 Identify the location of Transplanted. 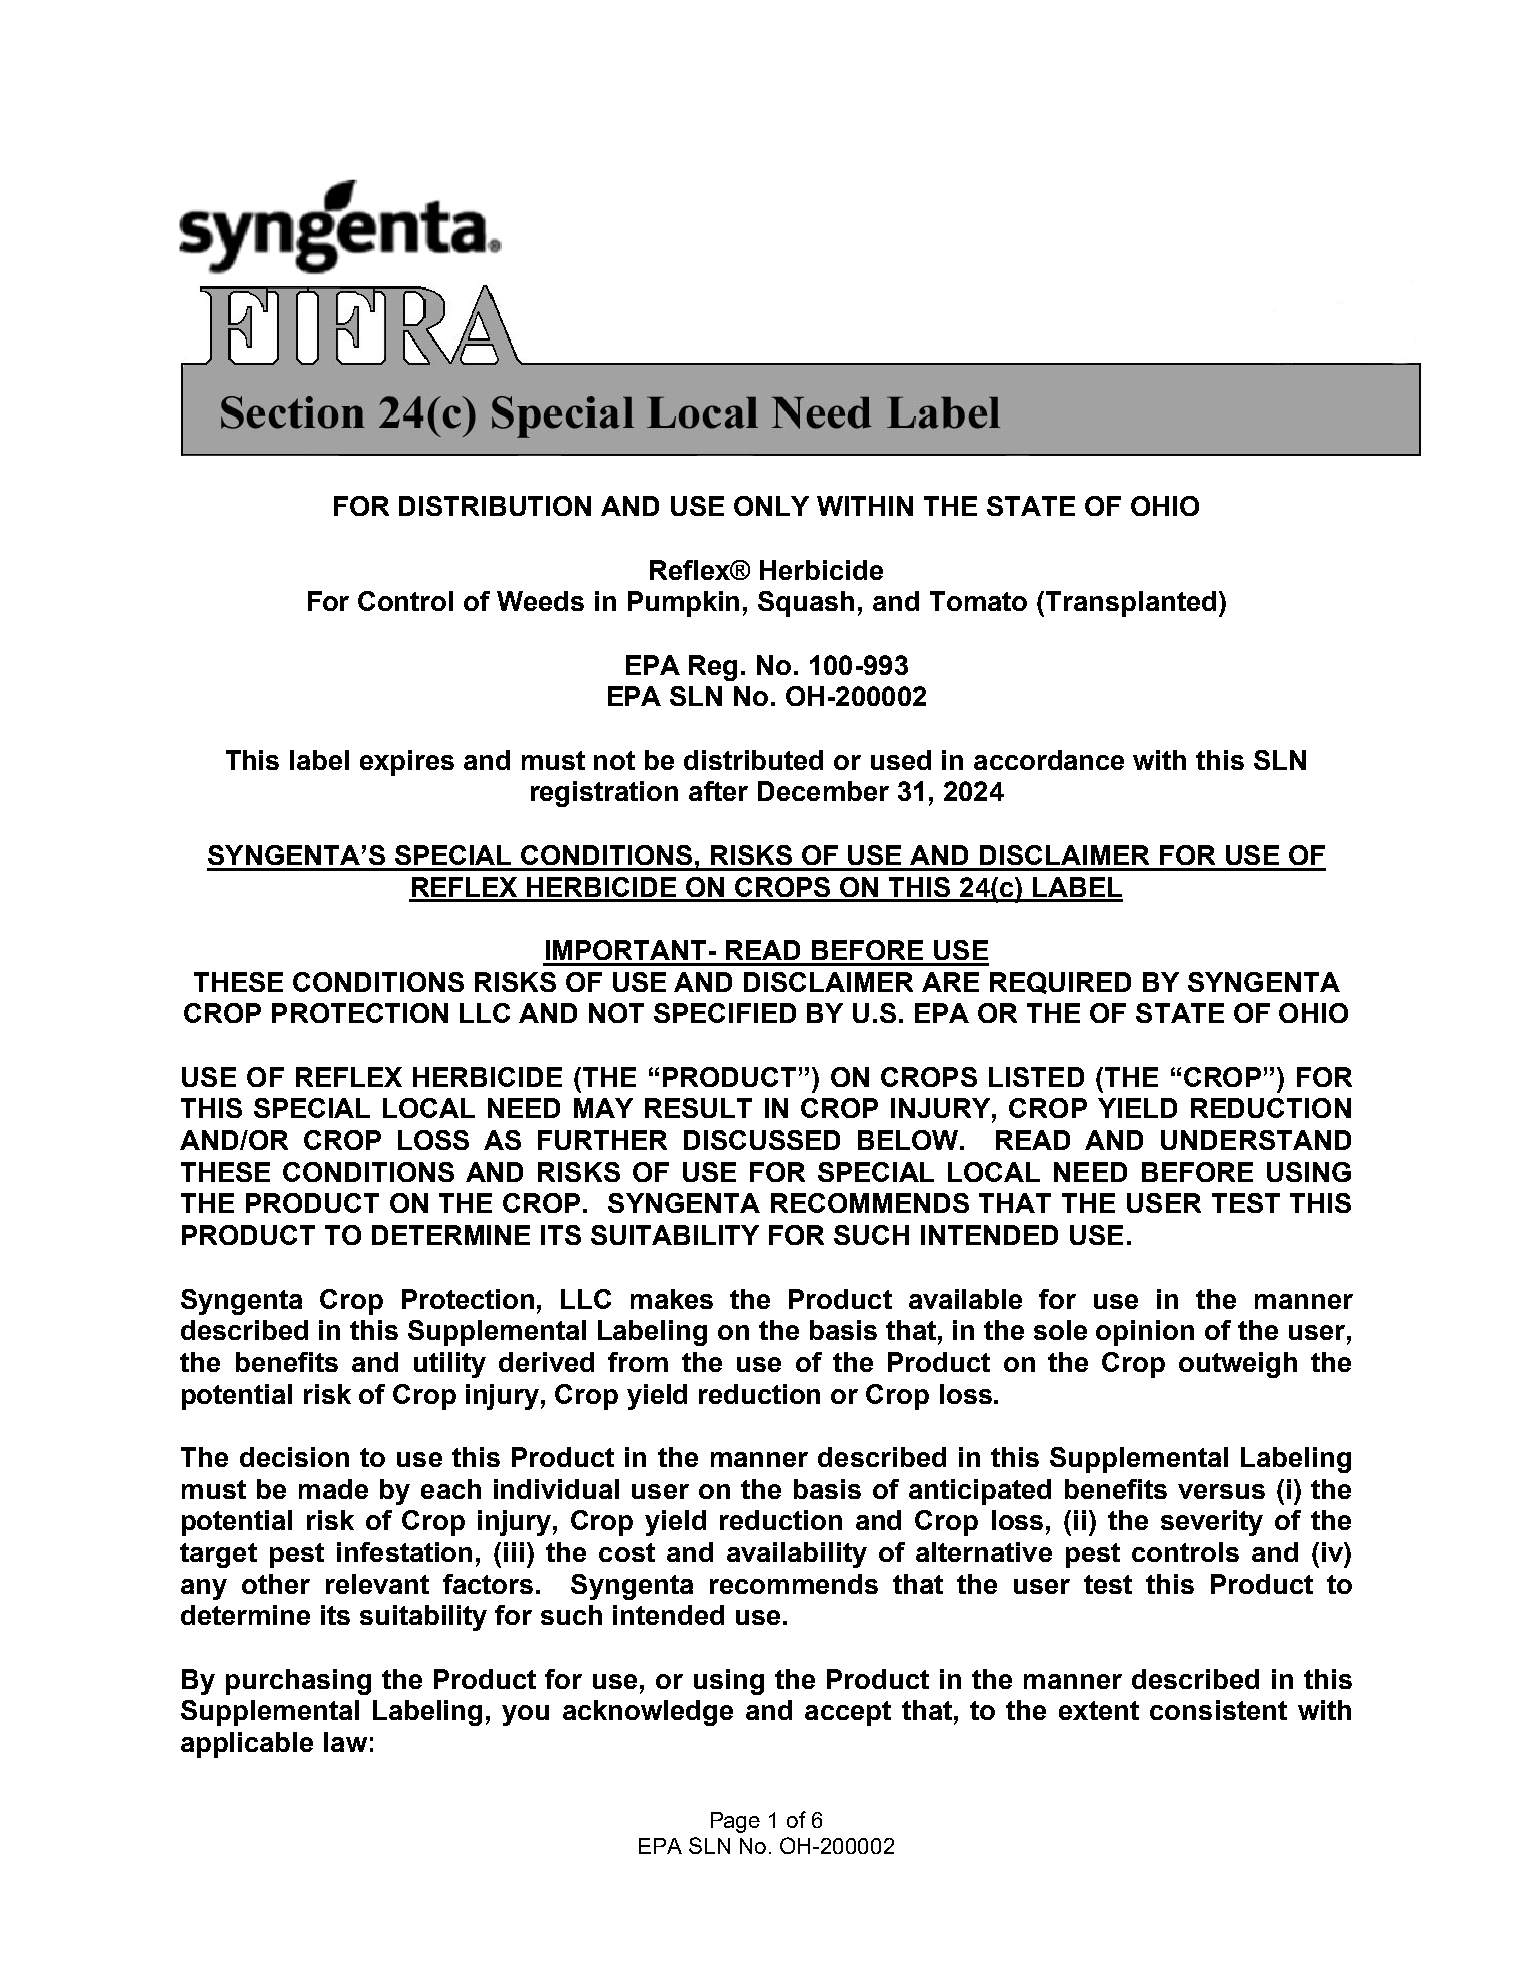
(1129, 604).
